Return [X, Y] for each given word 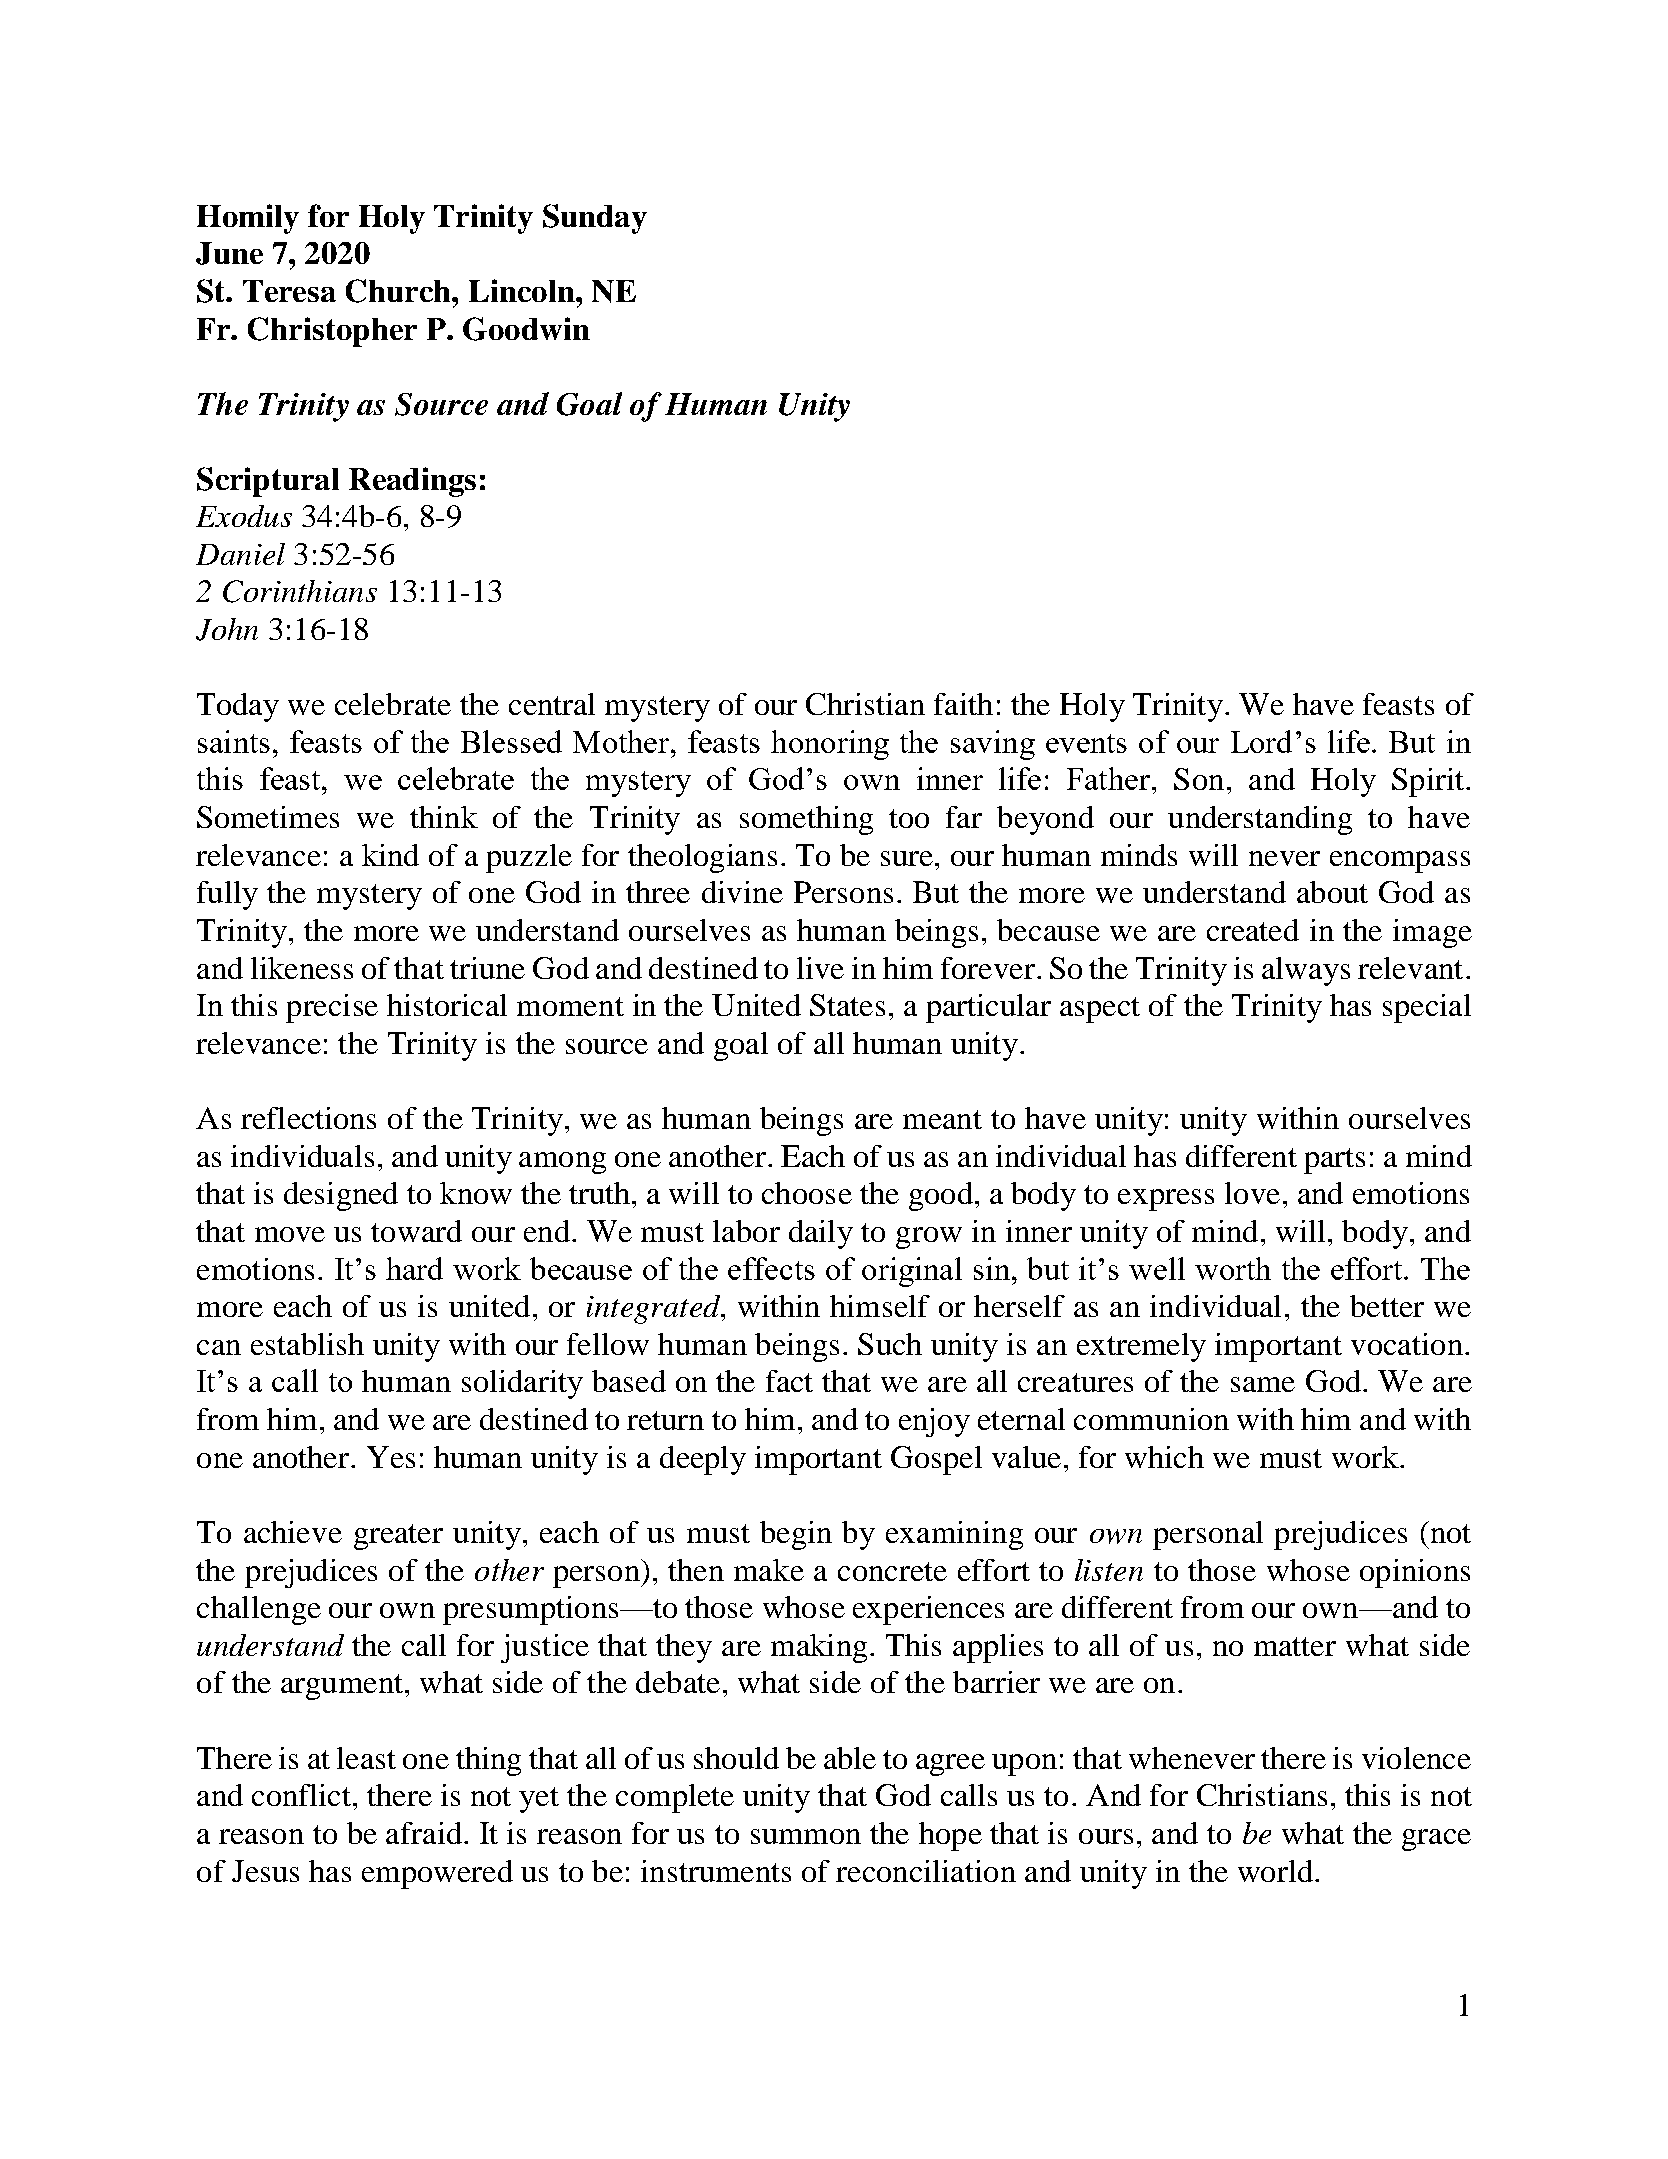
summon [806, 1836]
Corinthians [300, 591]
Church [399, 291]
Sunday [595, 219]
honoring [830, 745]
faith [963, 704]
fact [789, 1381]
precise [332, 1008]
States [847, 1005]
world [1277, 1871]
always [1306, 971]
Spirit [1428, 782]
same [1263, 1384]
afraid [424, 1833]
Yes [391, 1457]
